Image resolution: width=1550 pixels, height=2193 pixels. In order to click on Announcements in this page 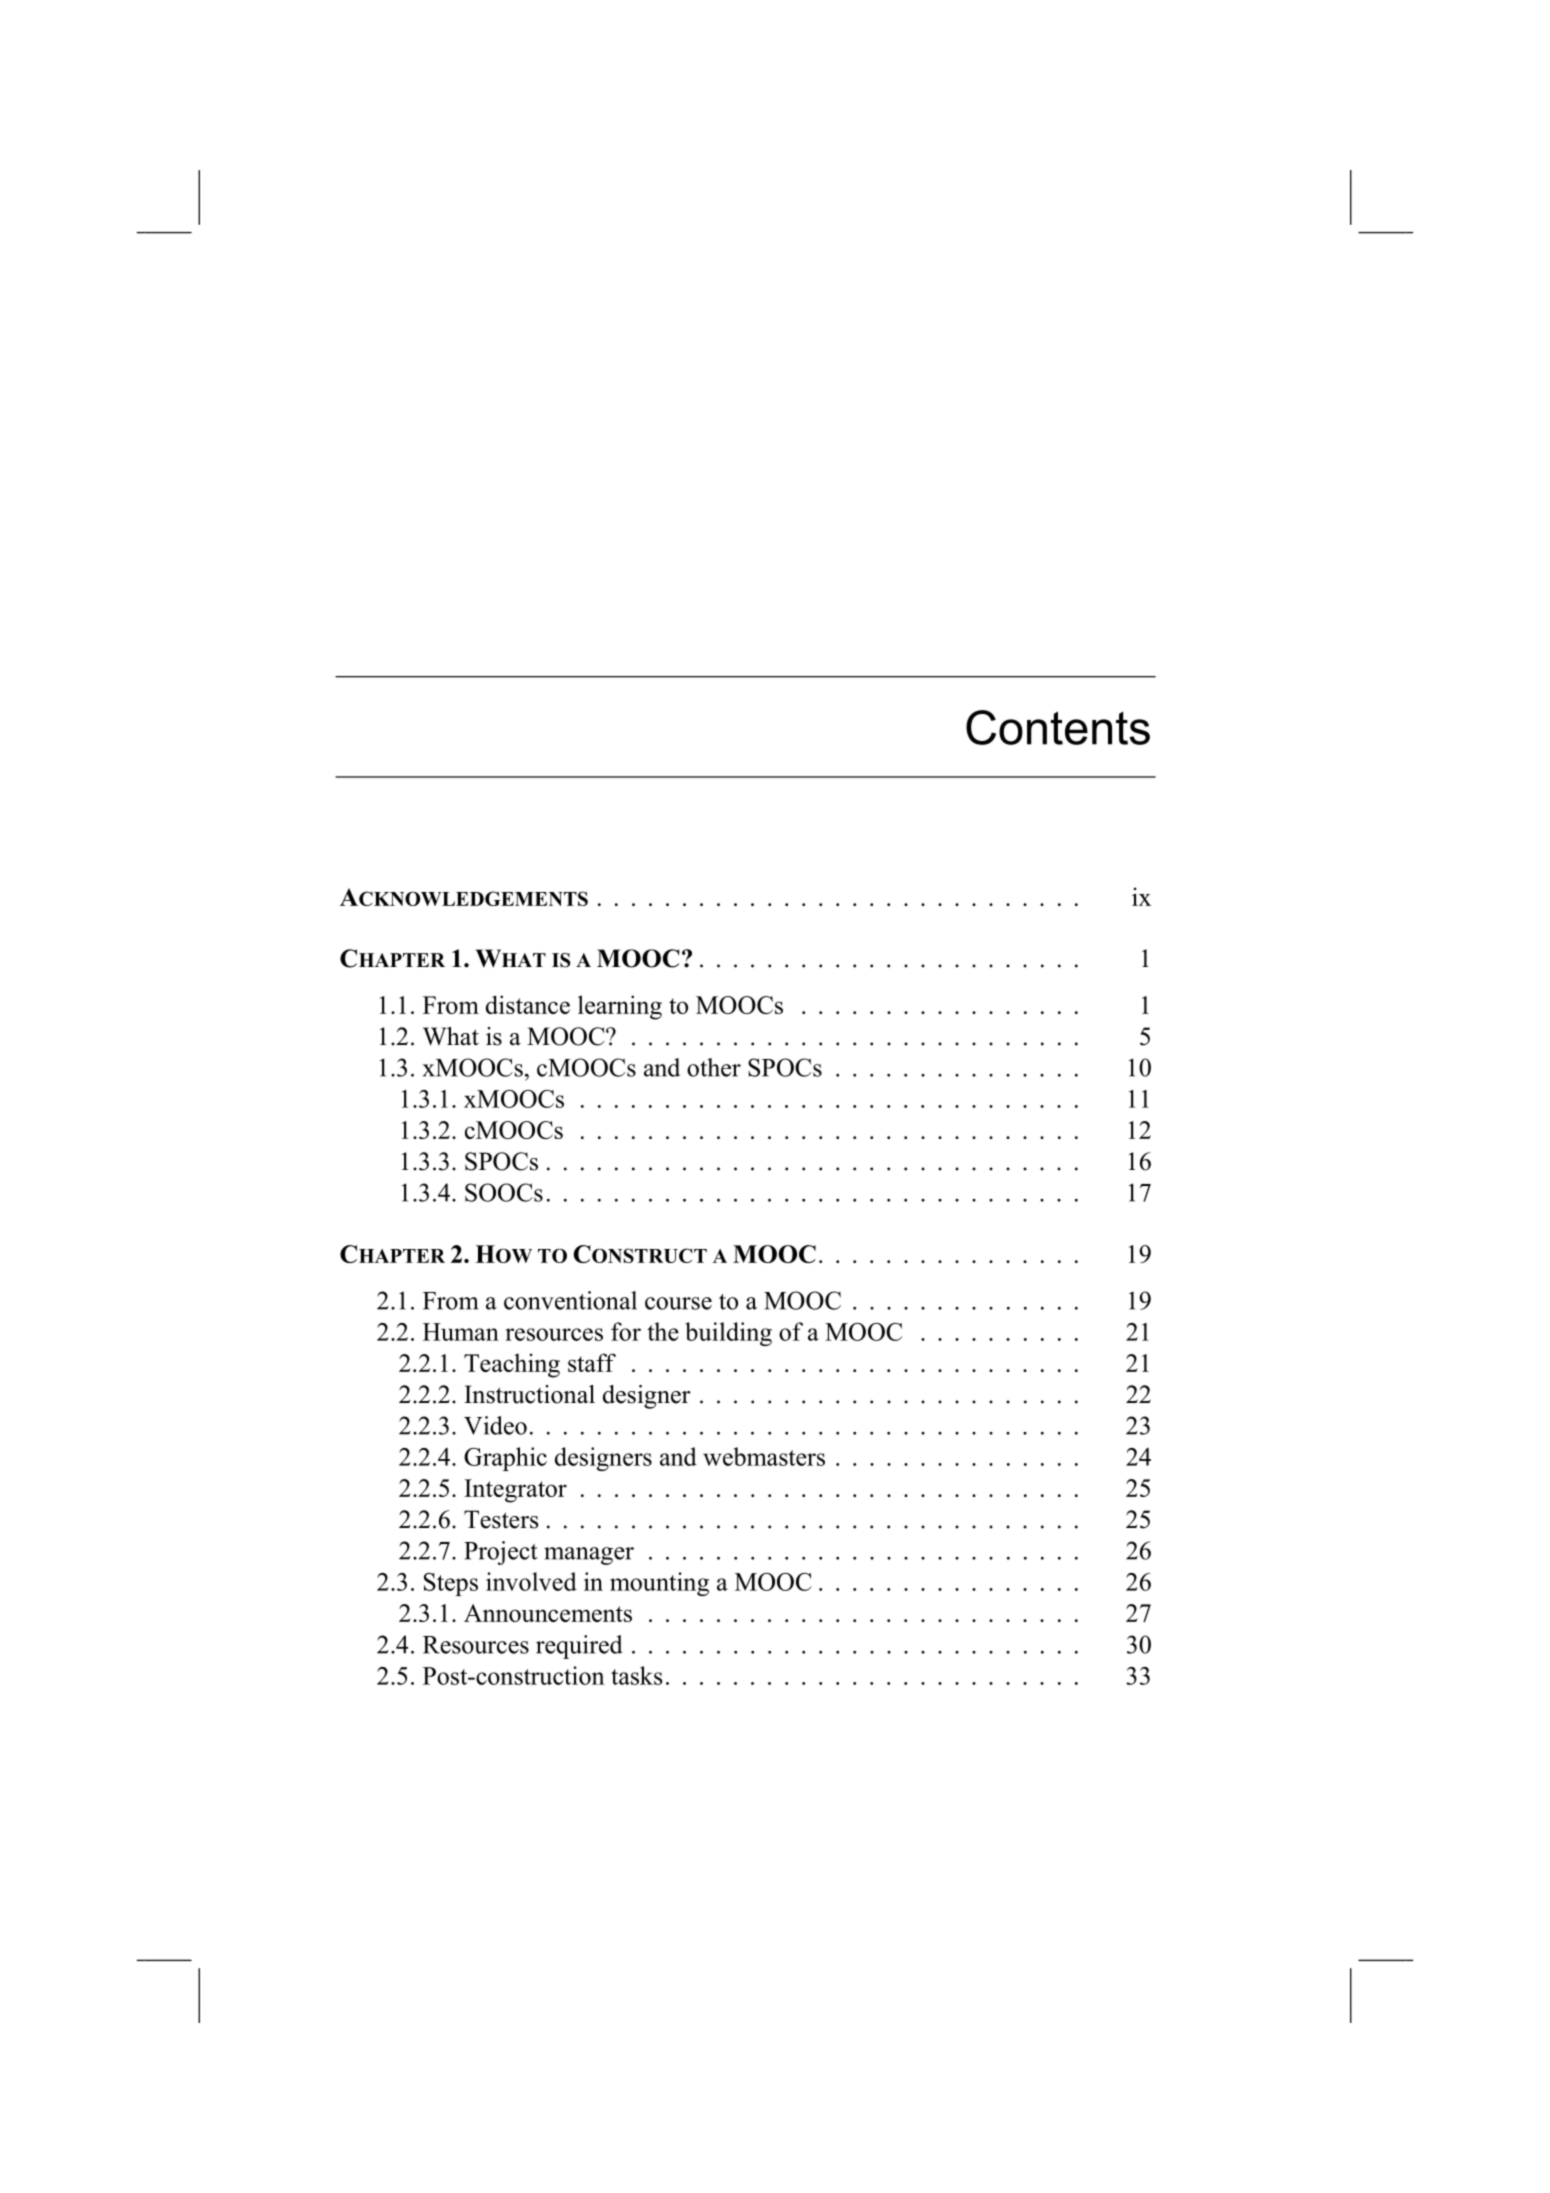, I will do `click(548, 1613)`.
